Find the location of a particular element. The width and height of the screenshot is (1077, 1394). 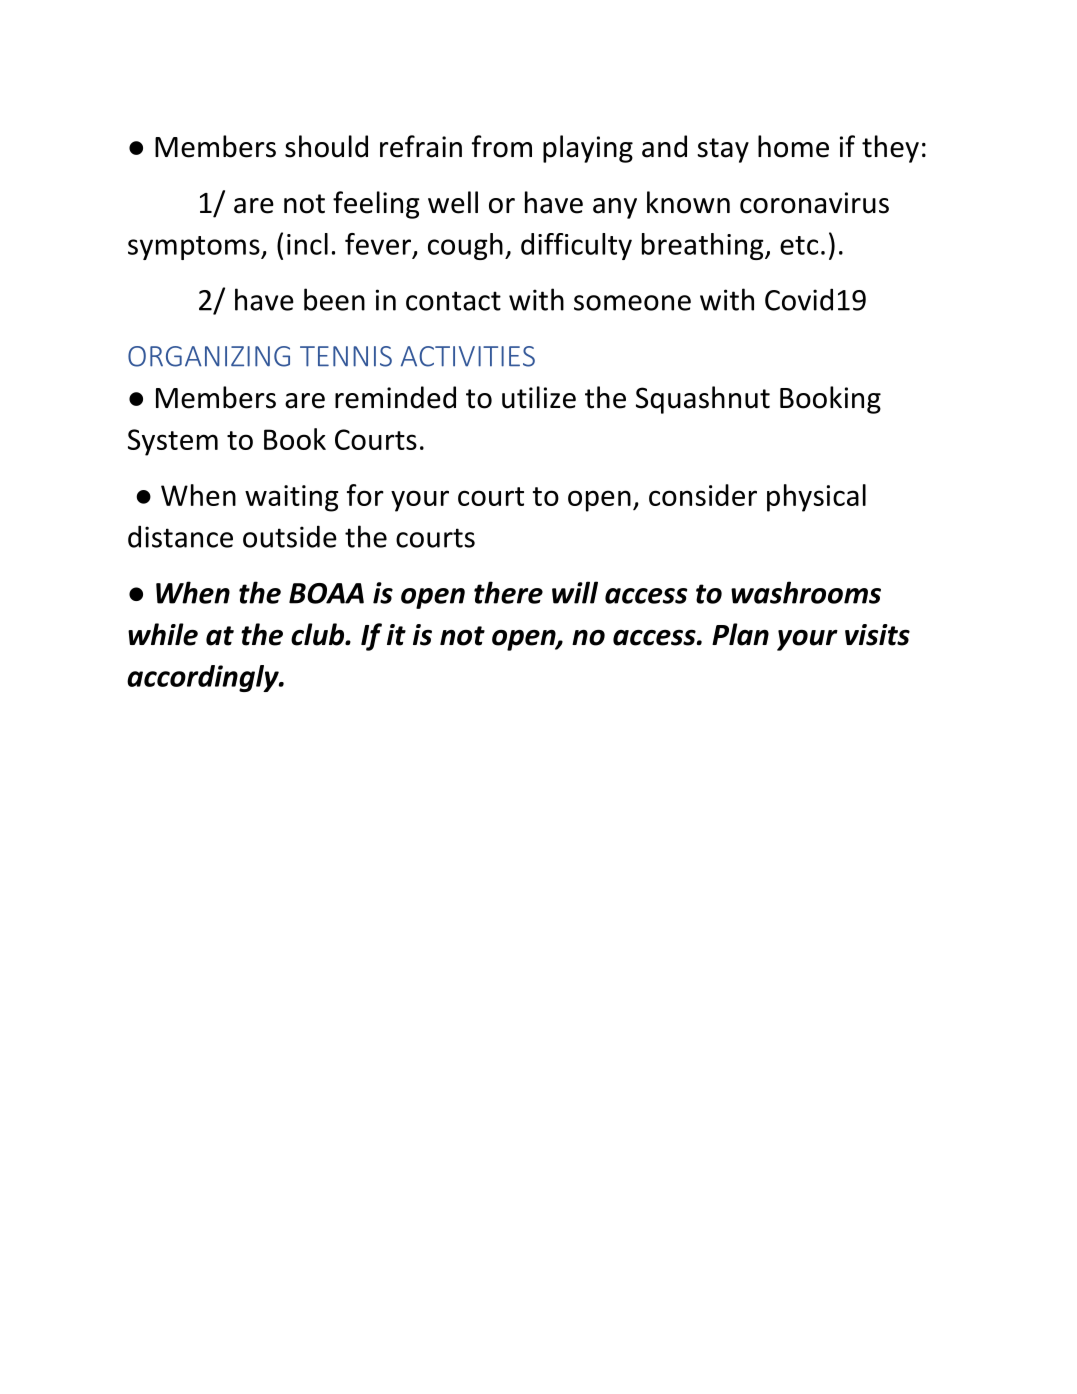

someone is located at coordinates (632, 303).
